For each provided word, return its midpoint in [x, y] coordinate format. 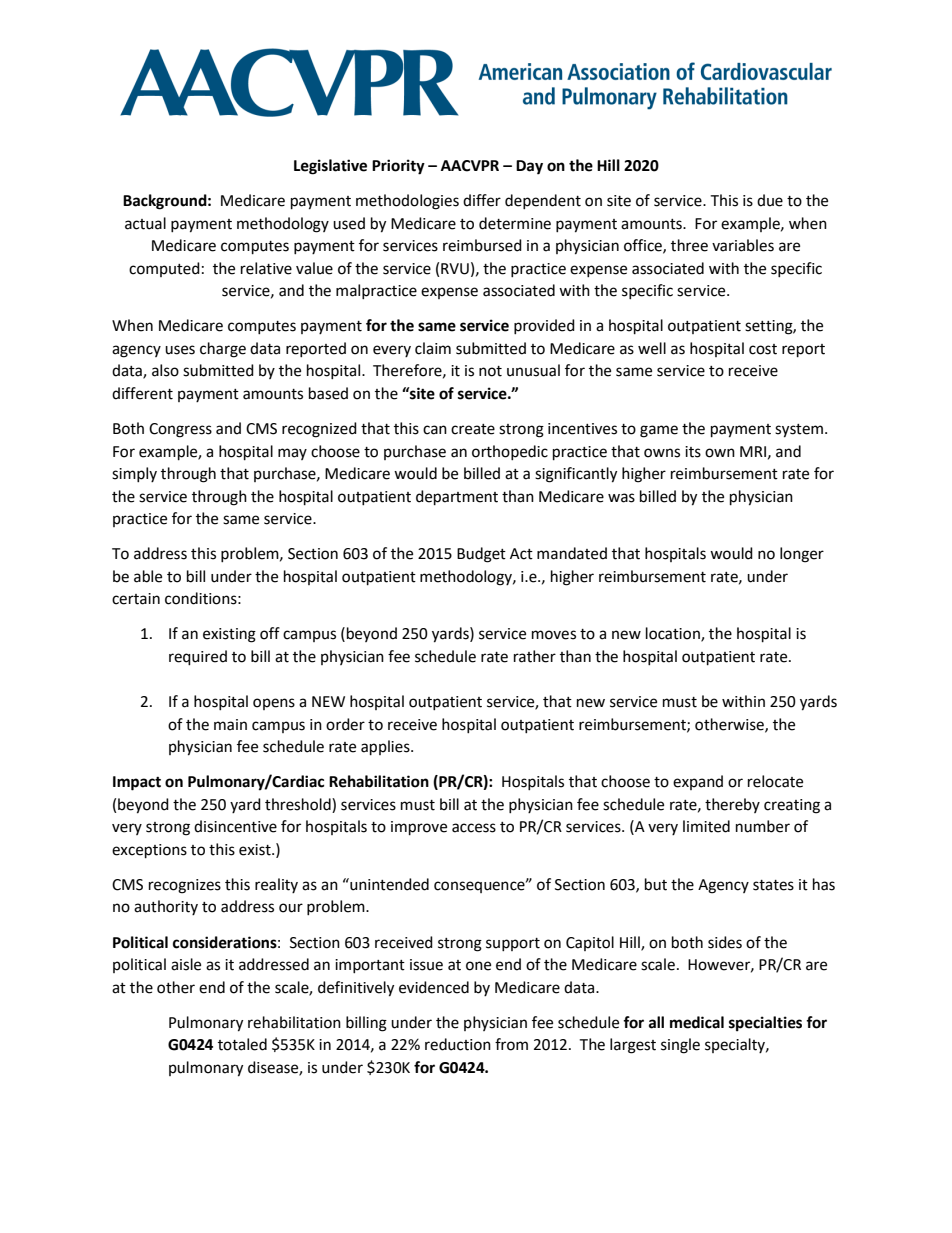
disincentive [235, 826]
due [770, 200]
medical [697, 1022]
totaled [242, 1044]
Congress [180, 430]
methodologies [407, 202]
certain [136, 599]
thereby [732, 805]
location [674, 634]
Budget [481, 555]
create [473, 429]
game [659, 431]
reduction [458, 1044]
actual [145, 223]
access [474, 828]
